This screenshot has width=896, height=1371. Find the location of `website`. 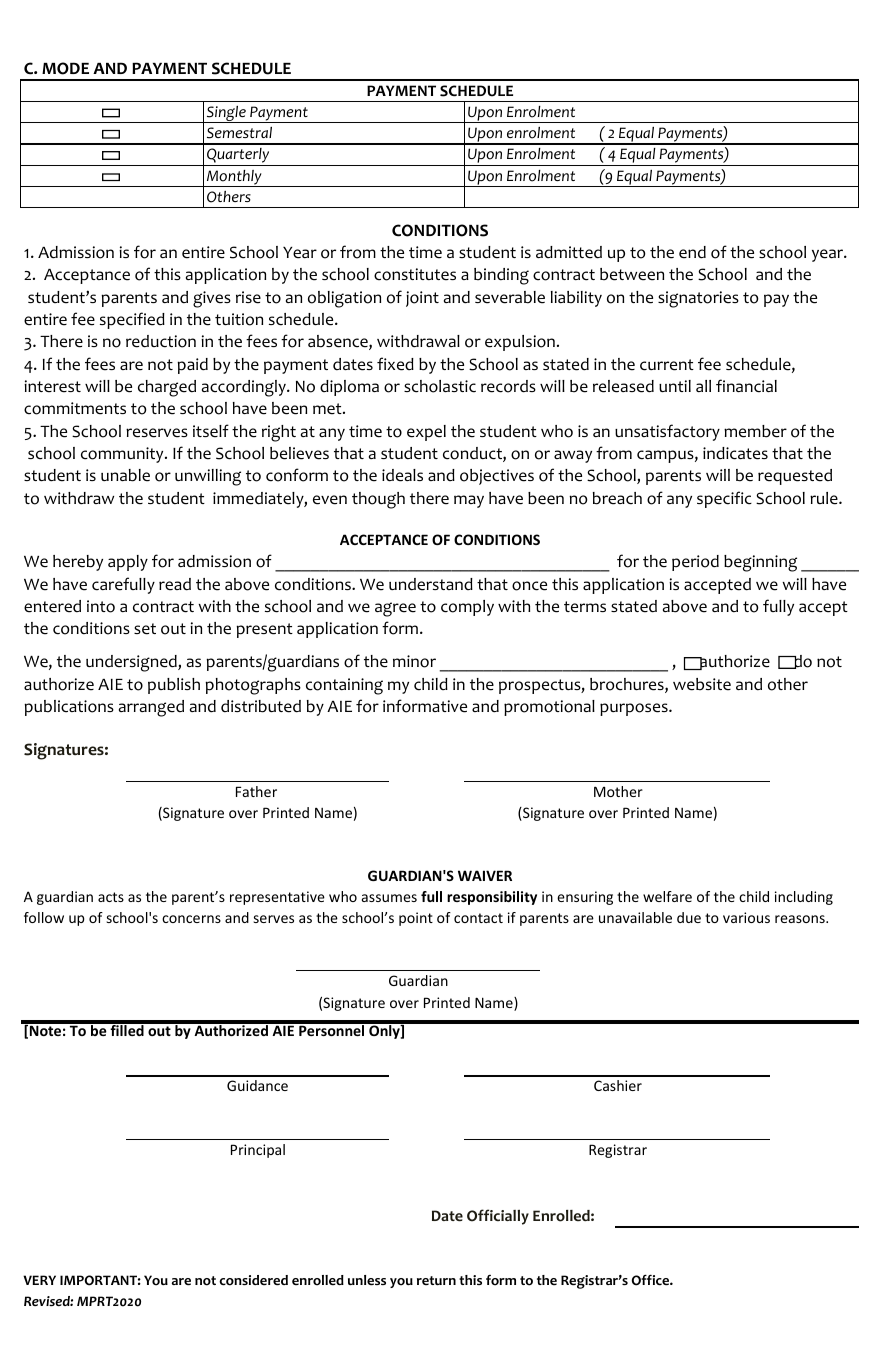

website is located at coordinates (702, 684).
